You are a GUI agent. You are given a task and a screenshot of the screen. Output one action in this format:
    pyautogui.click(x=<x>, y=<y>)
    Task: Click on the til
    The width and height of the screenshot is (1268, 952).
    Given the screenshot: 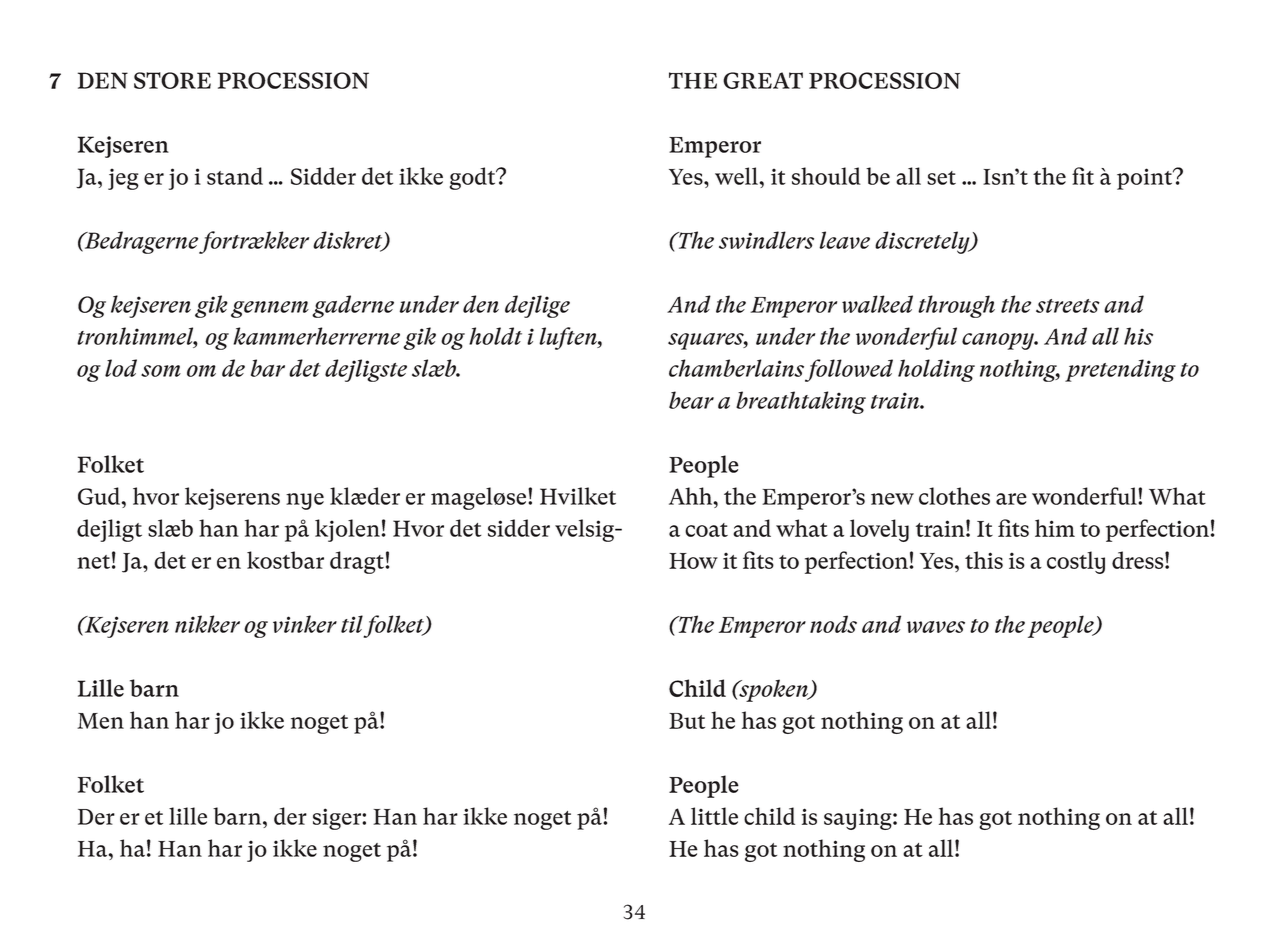 What is the action you would take?
    pyautogui.click(x=352, y=624)
